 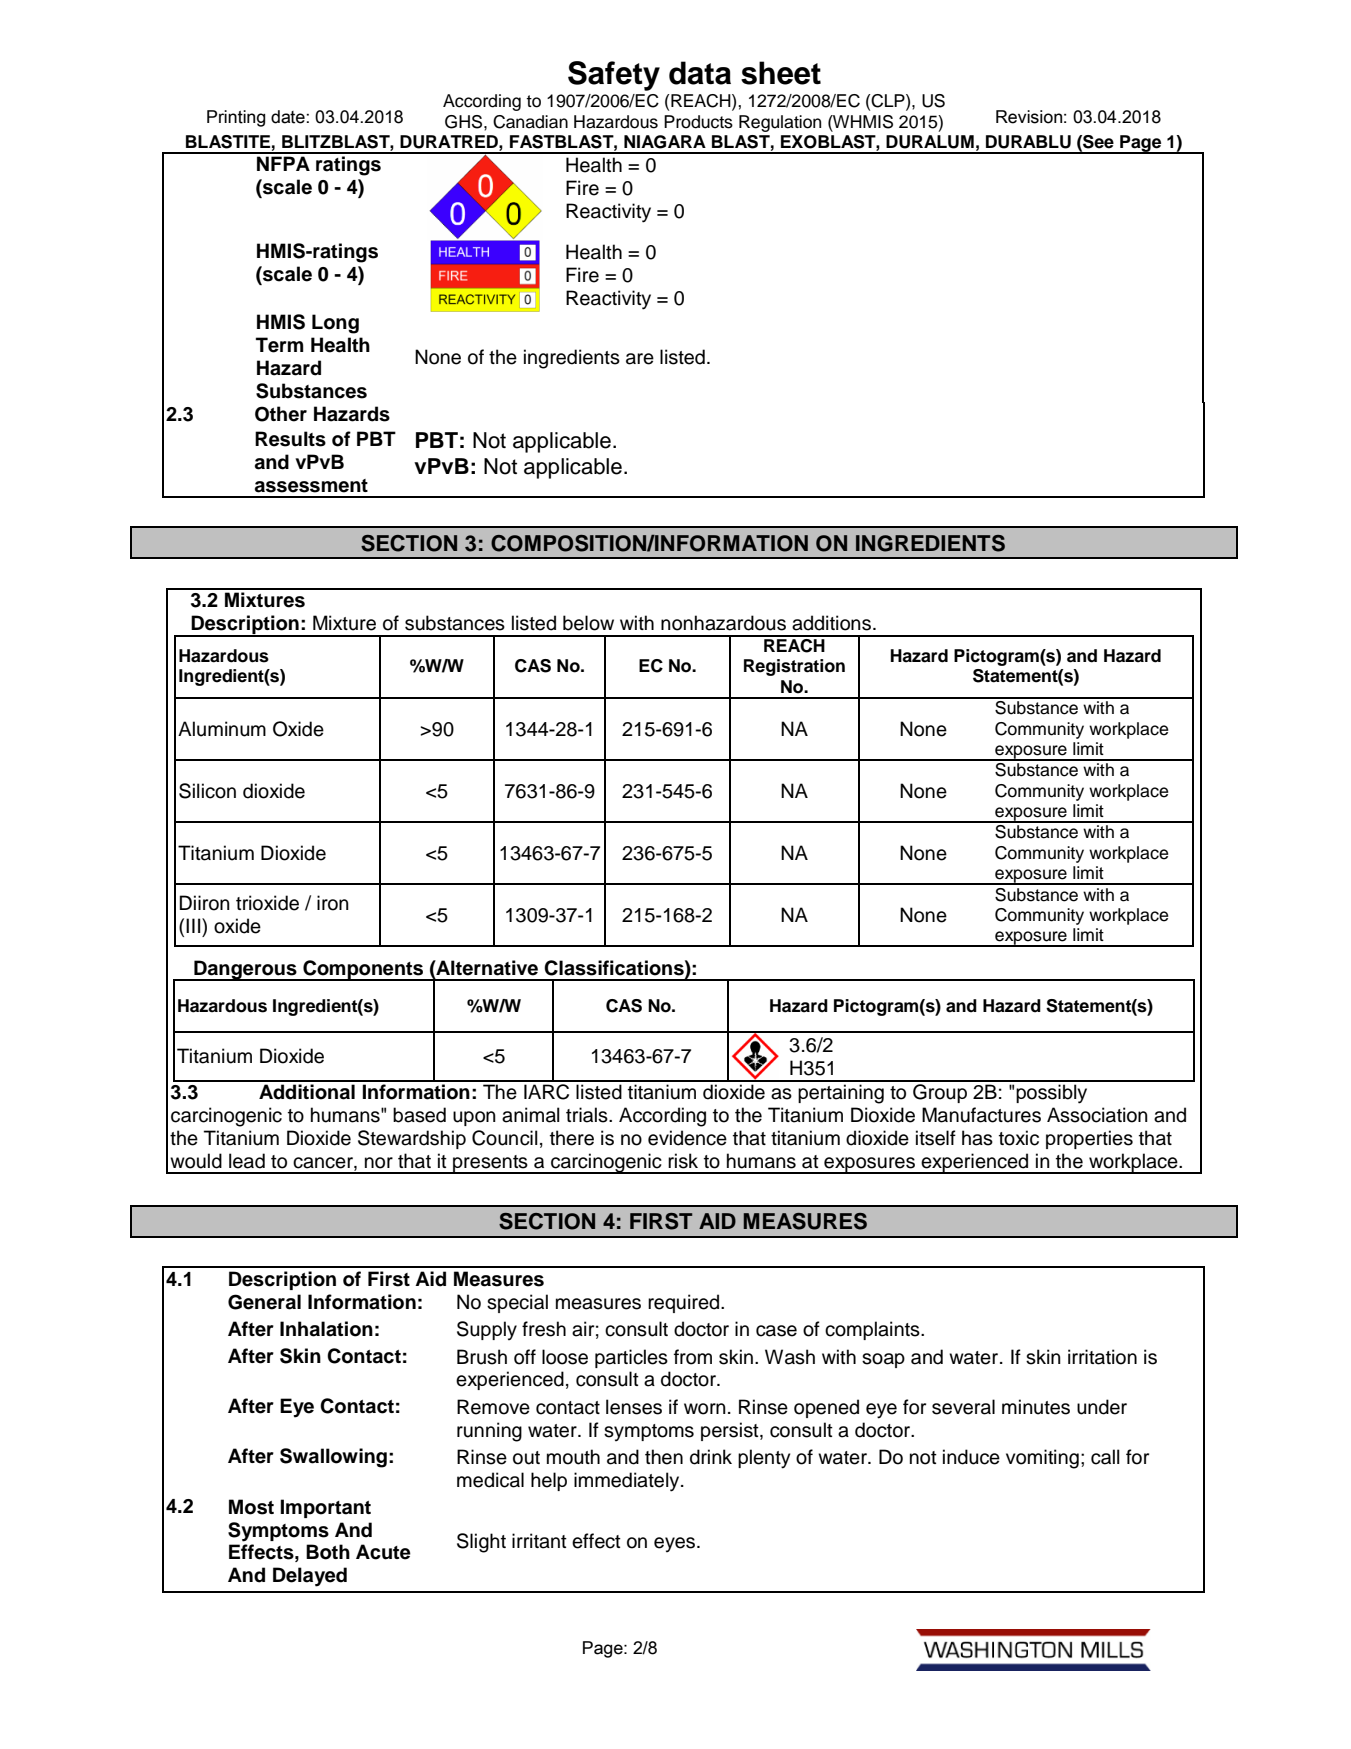 I want to click on induce, so click(x=971, y=1457).
